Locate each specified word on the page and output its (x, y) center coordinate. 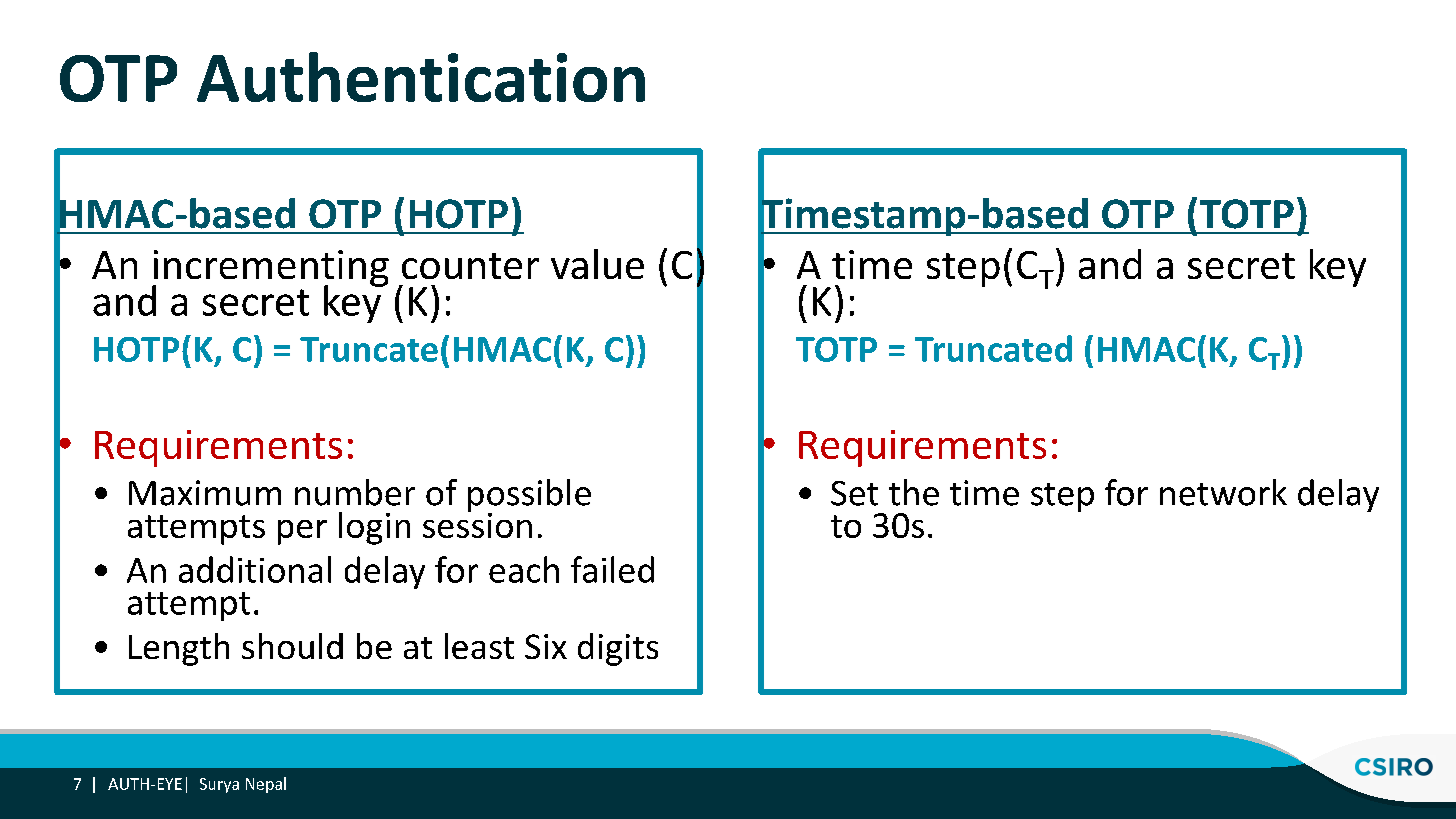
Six (546, 646)
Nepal (266, 785)
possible (529, 497)
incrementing (270, 269)
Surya (219, 785)
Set (854, 493)
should (292, 646)
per (302, 532)
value (597, 264)
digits (618, 649)
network (1223, 492)
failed (612, 569)
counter (470, 266)
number (355, 492)
